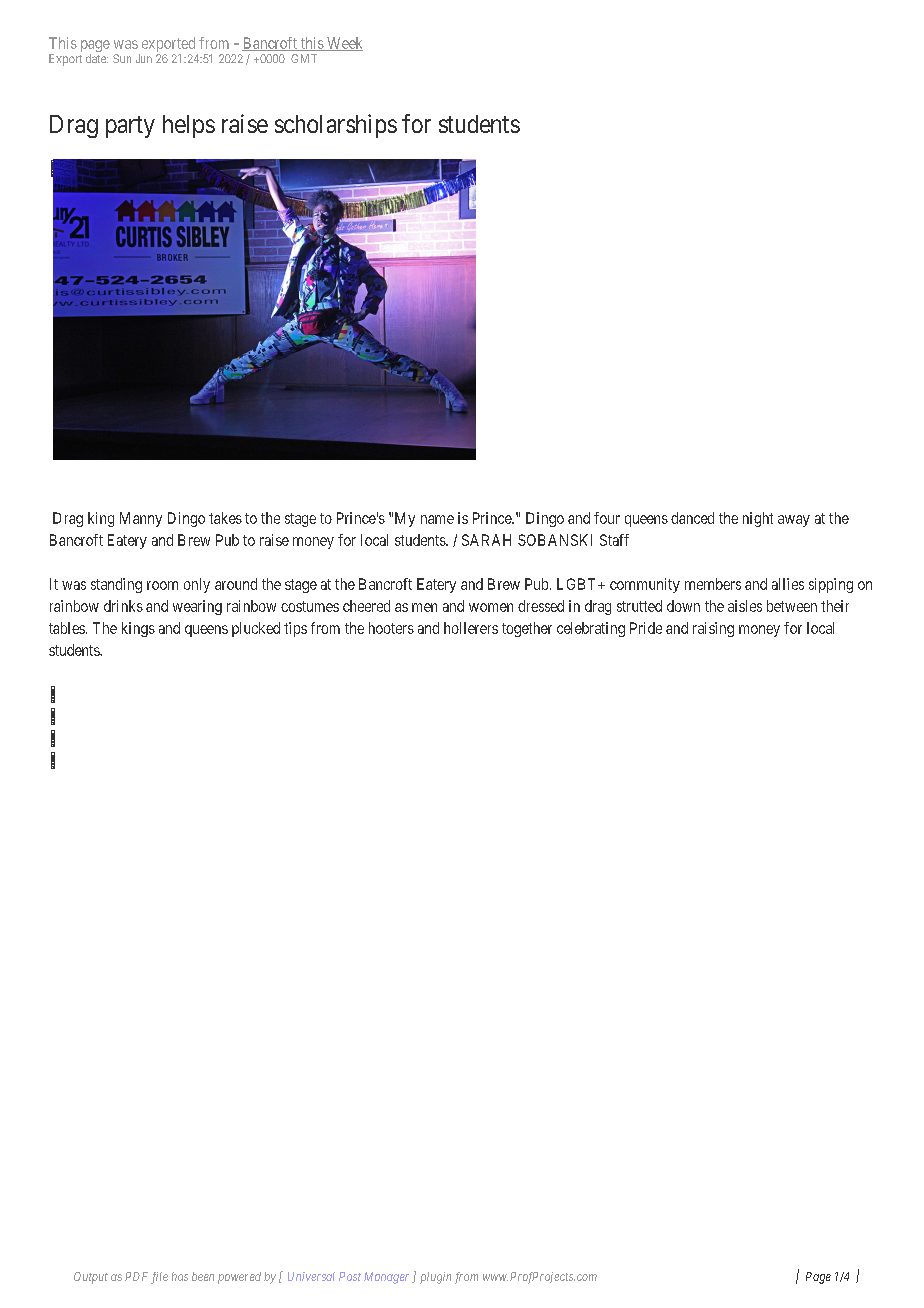 This page has height=1308, width=924. I want to click on file, so click(159, 1278).
